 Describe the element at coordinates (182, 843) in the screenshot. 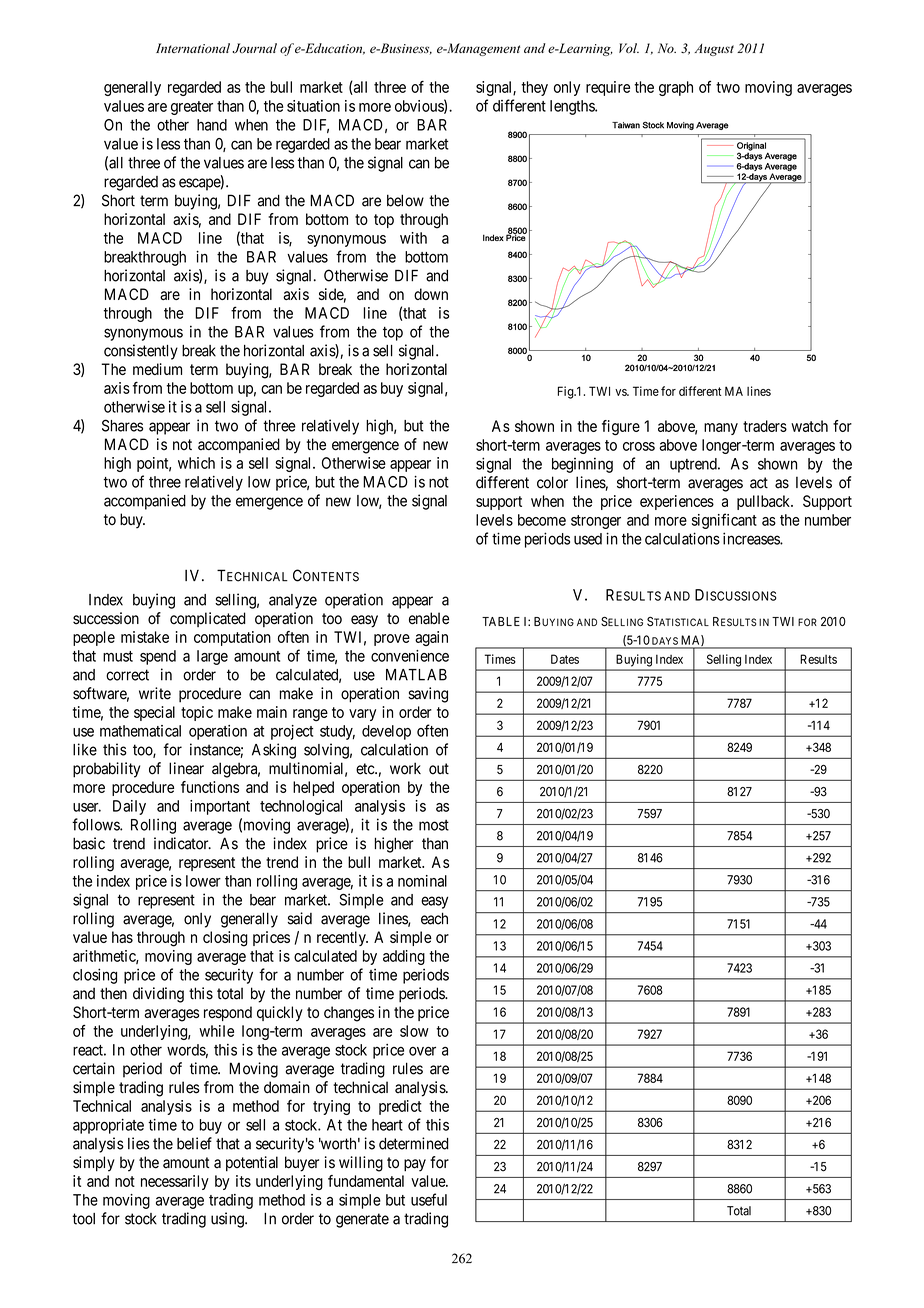

I see `indicator` at that location.
